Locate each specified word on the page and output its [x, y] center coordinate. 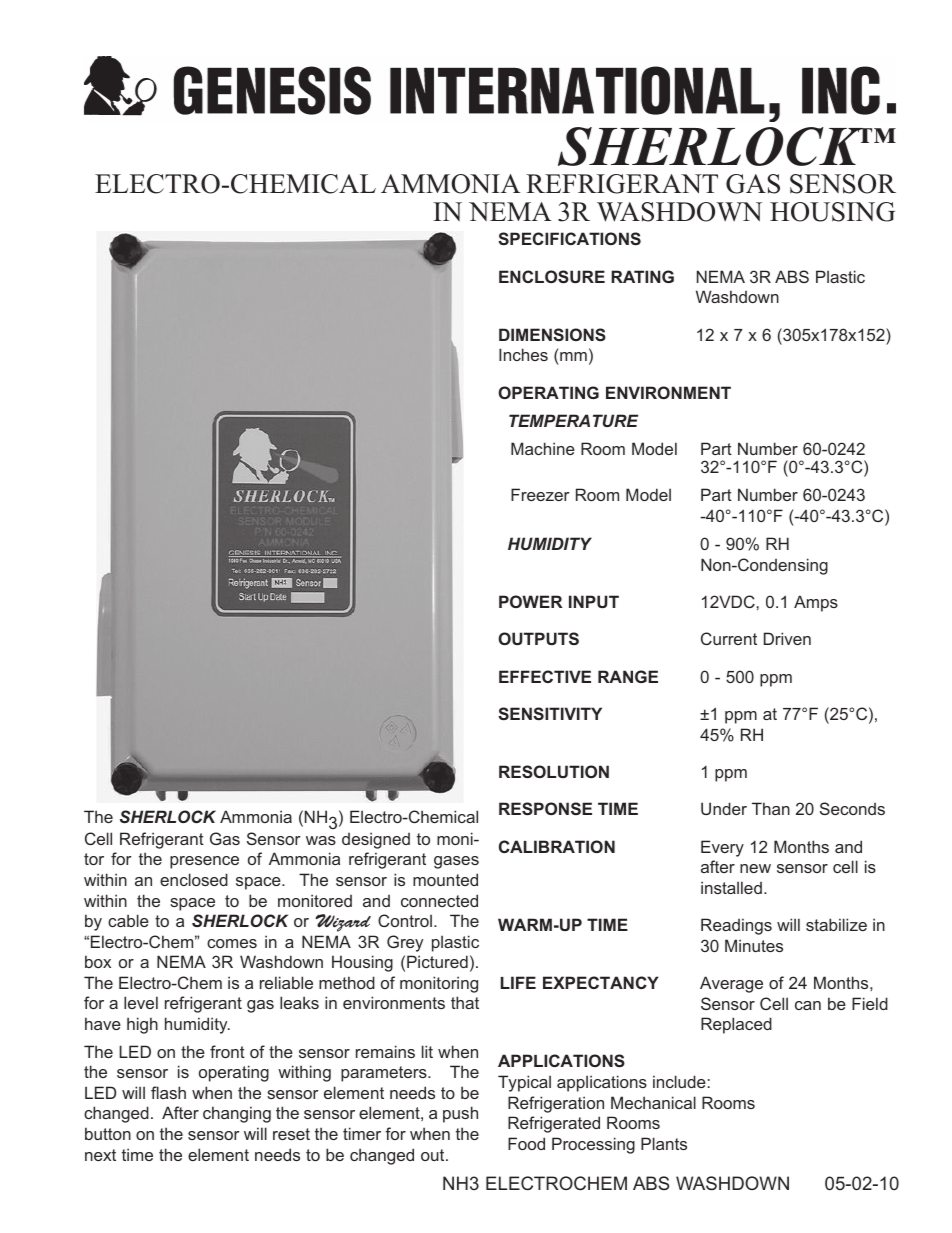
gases [456, 862]
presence [204, 862]
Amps [816, 603]
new [755, 868]
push [460, 1114]
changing [237, 1114]
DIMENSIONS [552, 334]
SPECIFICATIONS [569, 238]
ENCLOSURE [552, 276]
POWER [530, 601]
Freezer [540, 494]
